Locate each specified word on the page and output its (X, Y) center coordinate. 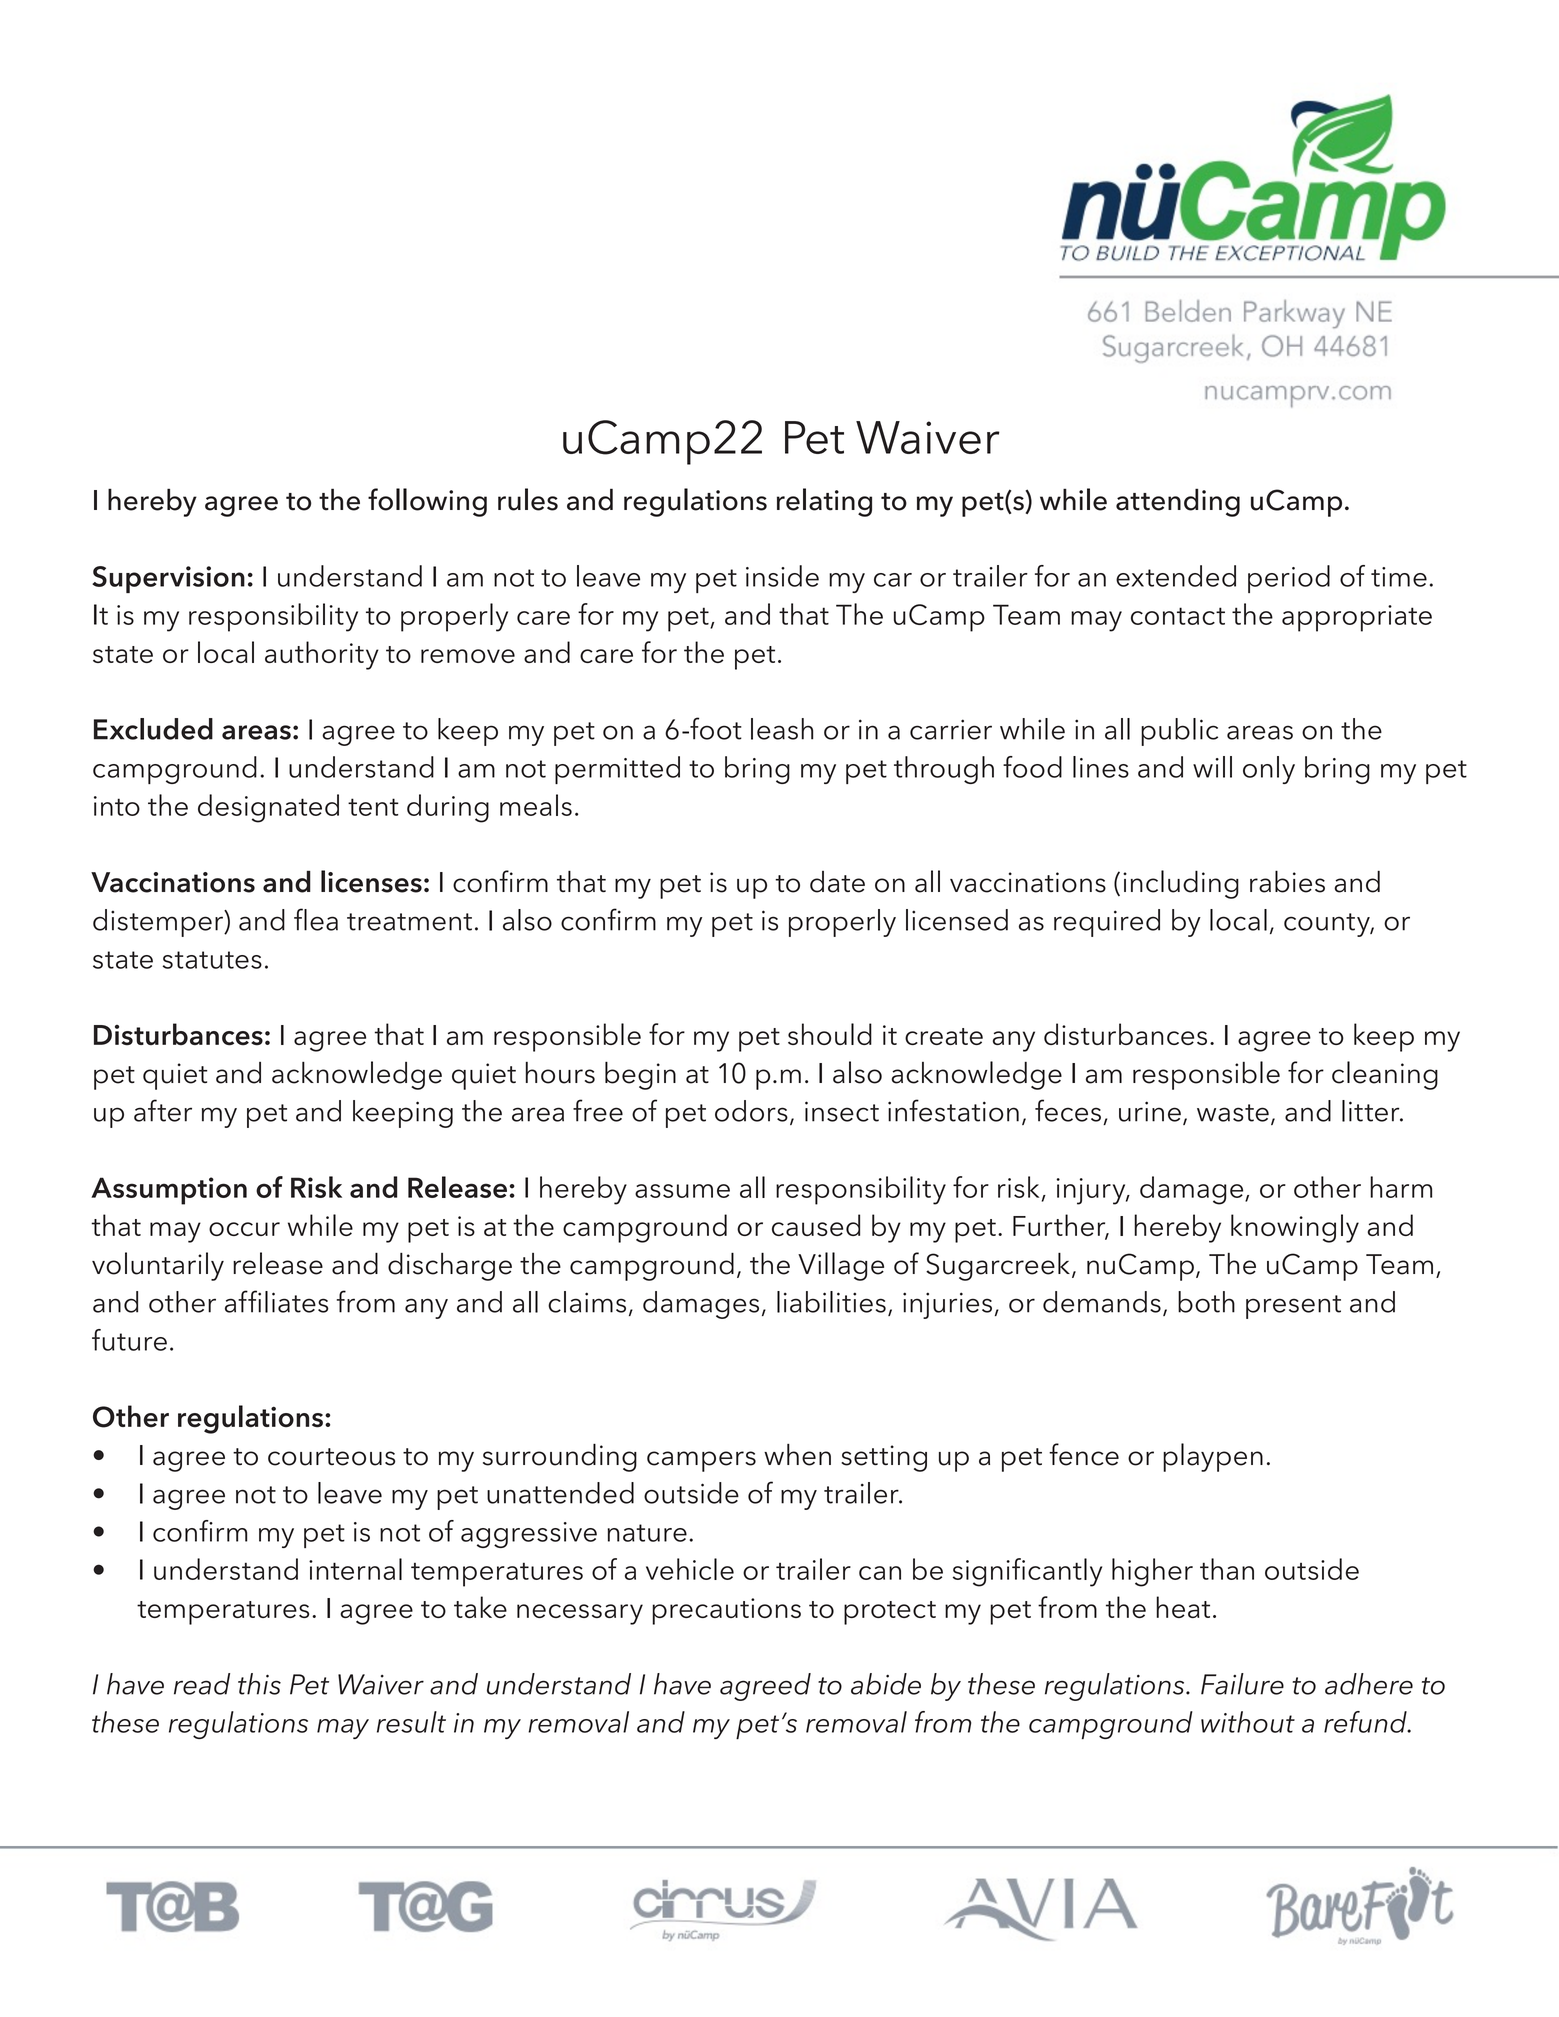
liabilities (831, 1302)
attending (1178, 502)
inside (782, 576)
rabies (1287, 881)
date (837, 882)
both (1206, 1302)
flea (316, 919)
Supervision (168, 579)
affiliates (277, 1301)
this (259, 1684)
